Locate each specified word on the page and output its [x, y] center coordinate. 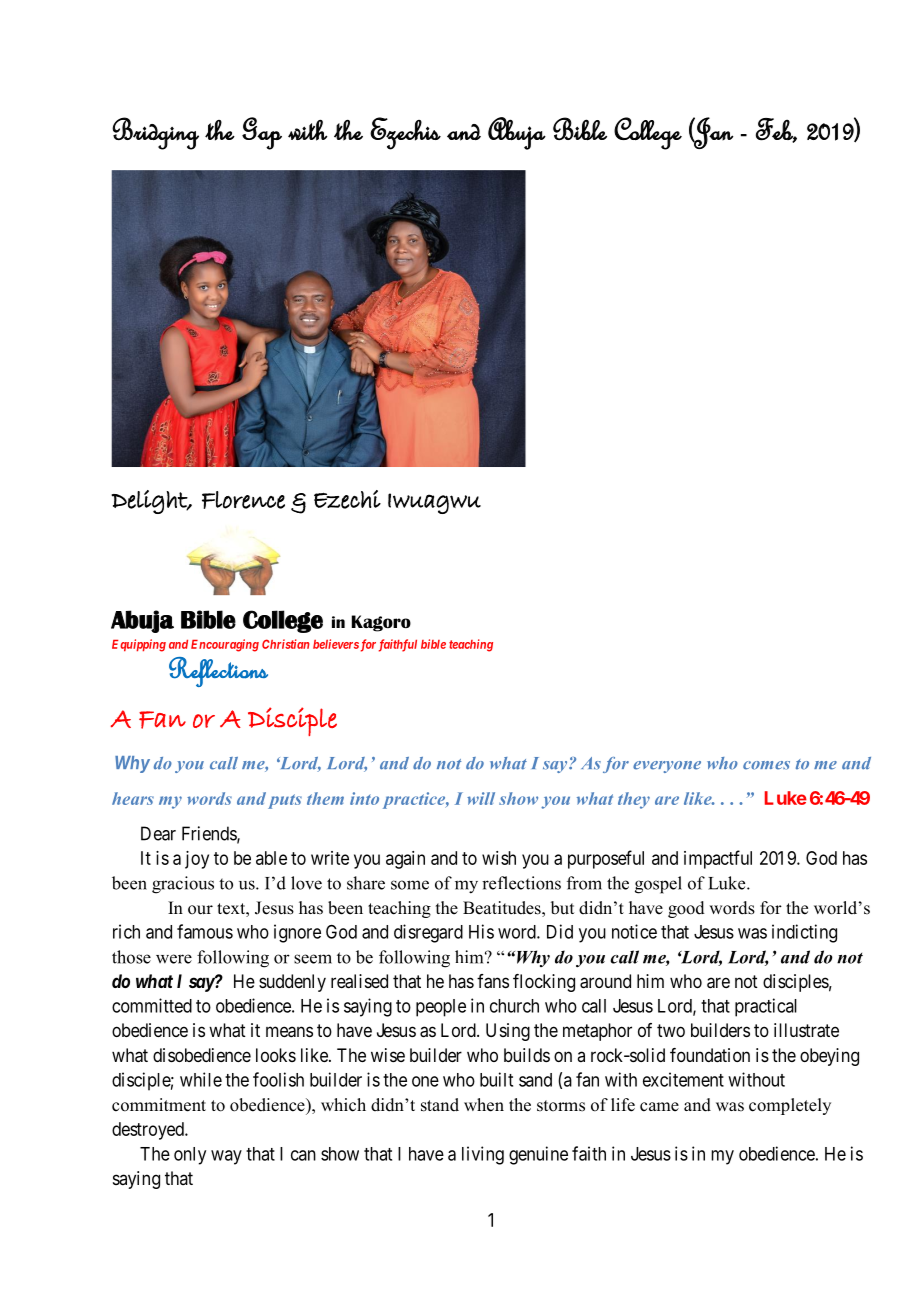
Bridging [155, 133]
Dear [158, 833]
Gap [262, 133]
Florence [243, 500]
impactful [718, 859]
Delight [150, 502]
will [481, 798]
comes [766, 765]
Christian [285, 644]
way [226, 1157]
